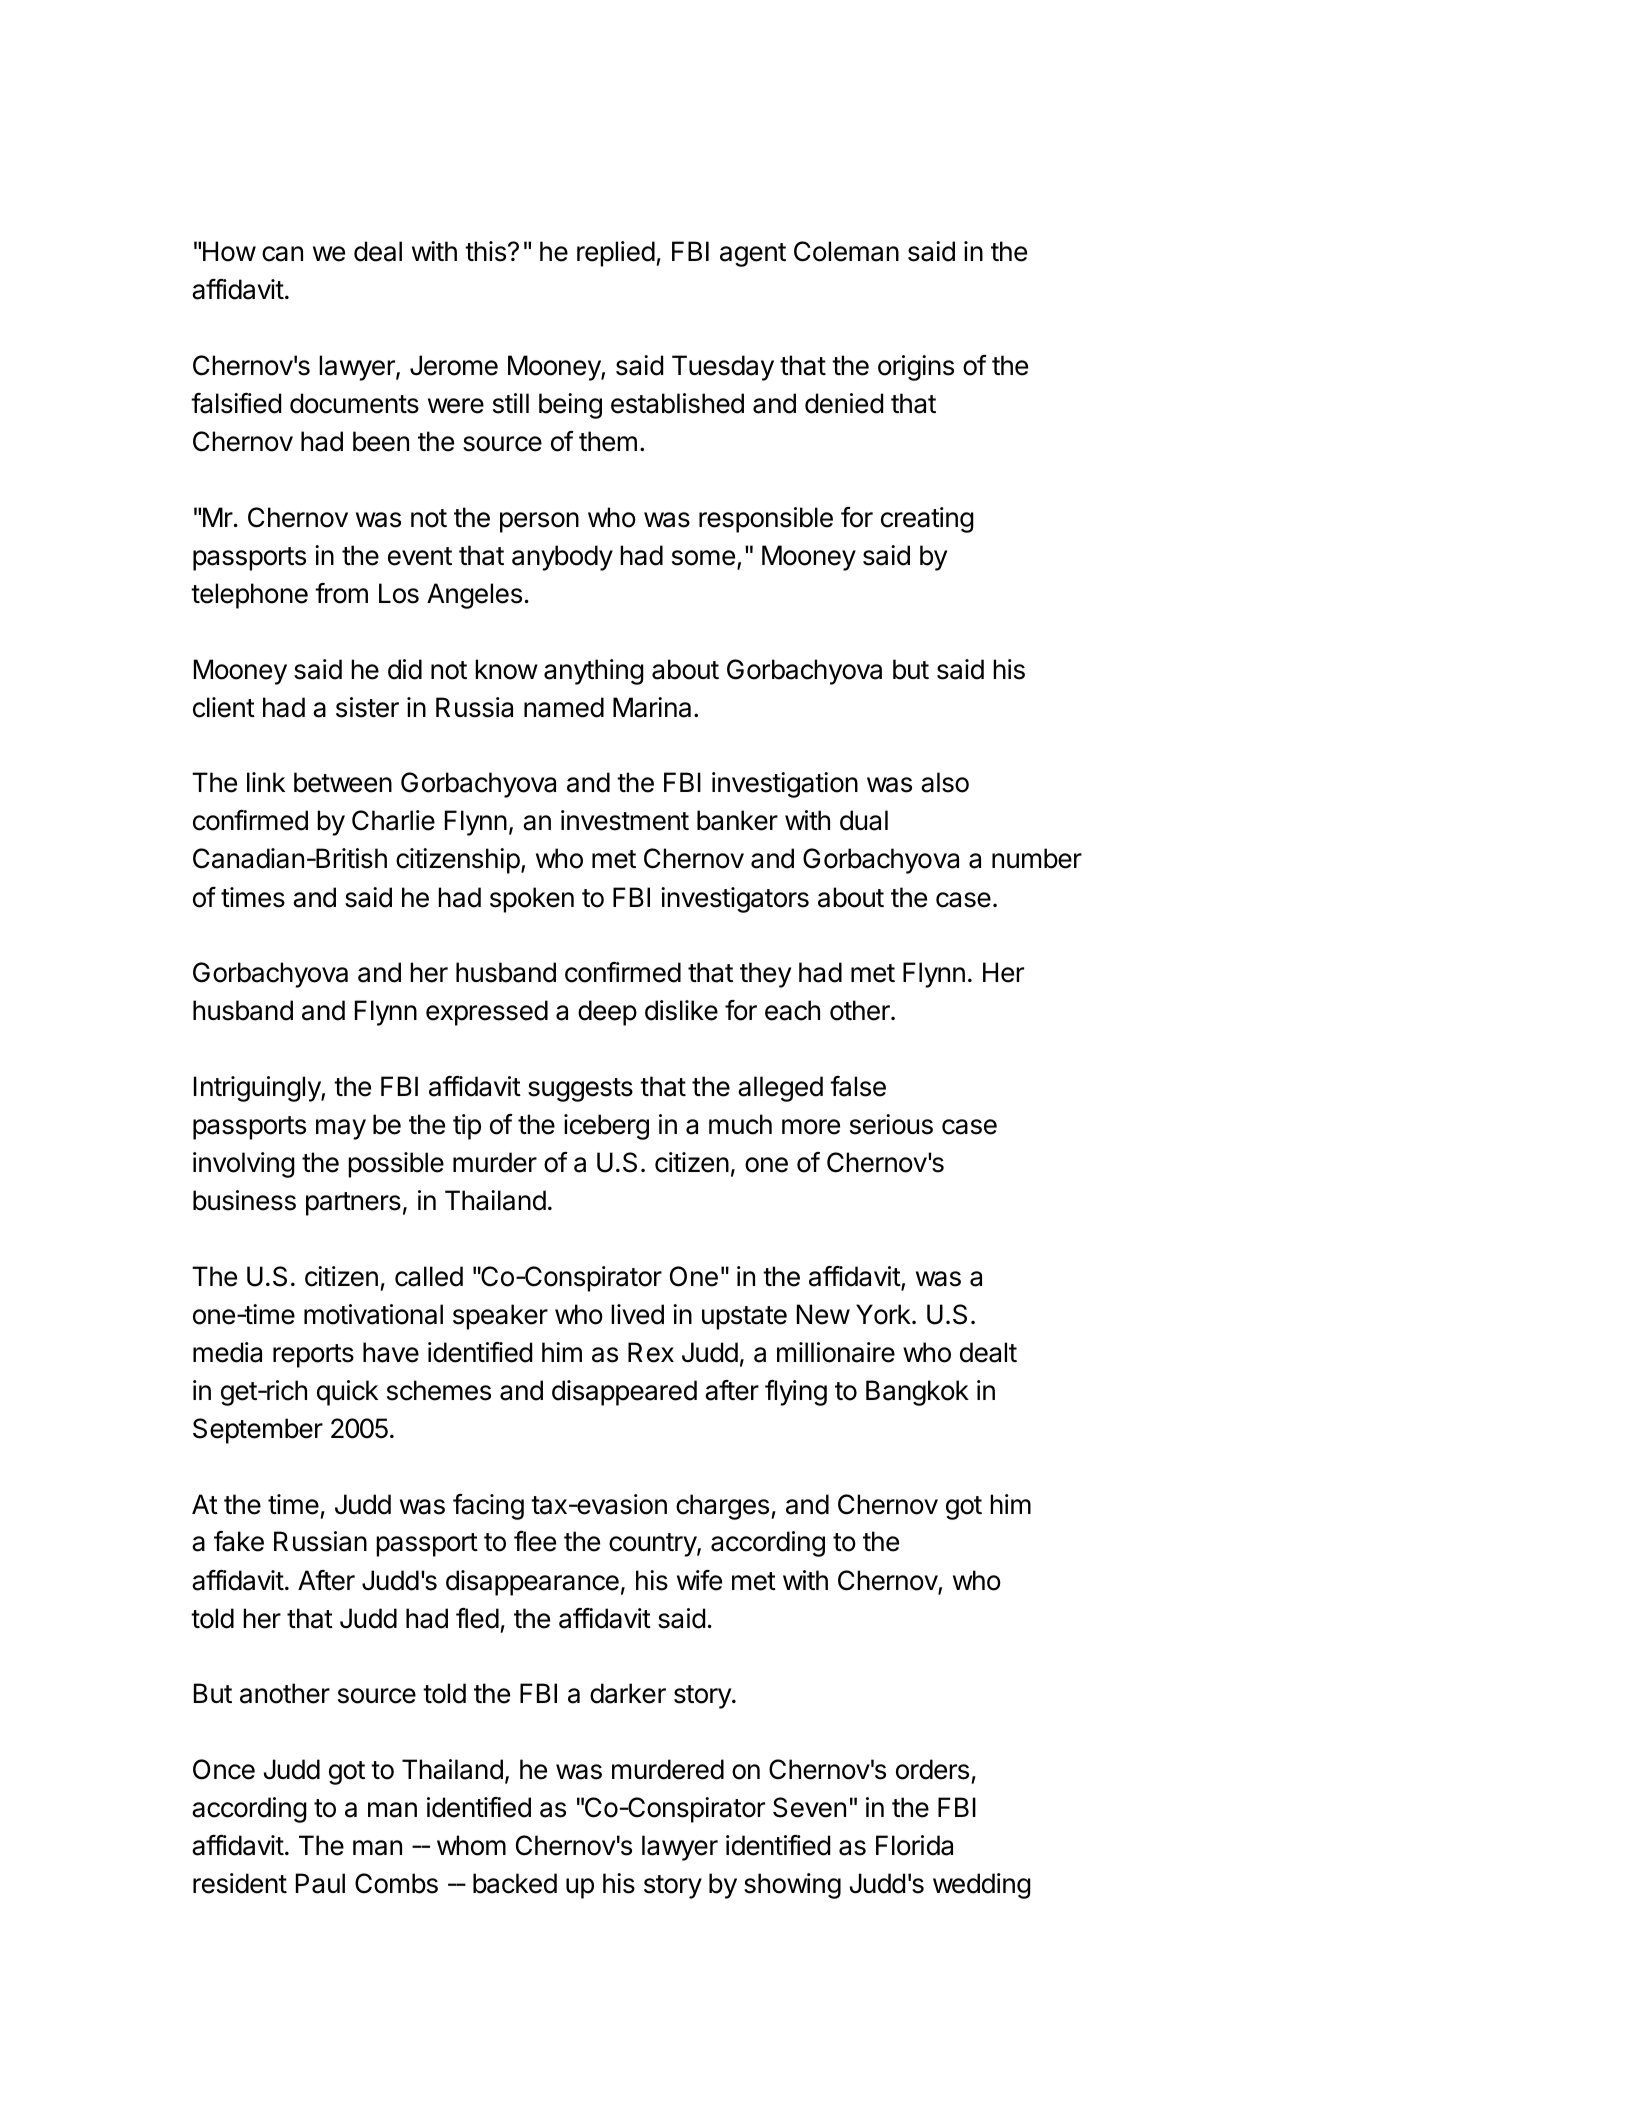  I want to click on anything, so click(594, 672).
